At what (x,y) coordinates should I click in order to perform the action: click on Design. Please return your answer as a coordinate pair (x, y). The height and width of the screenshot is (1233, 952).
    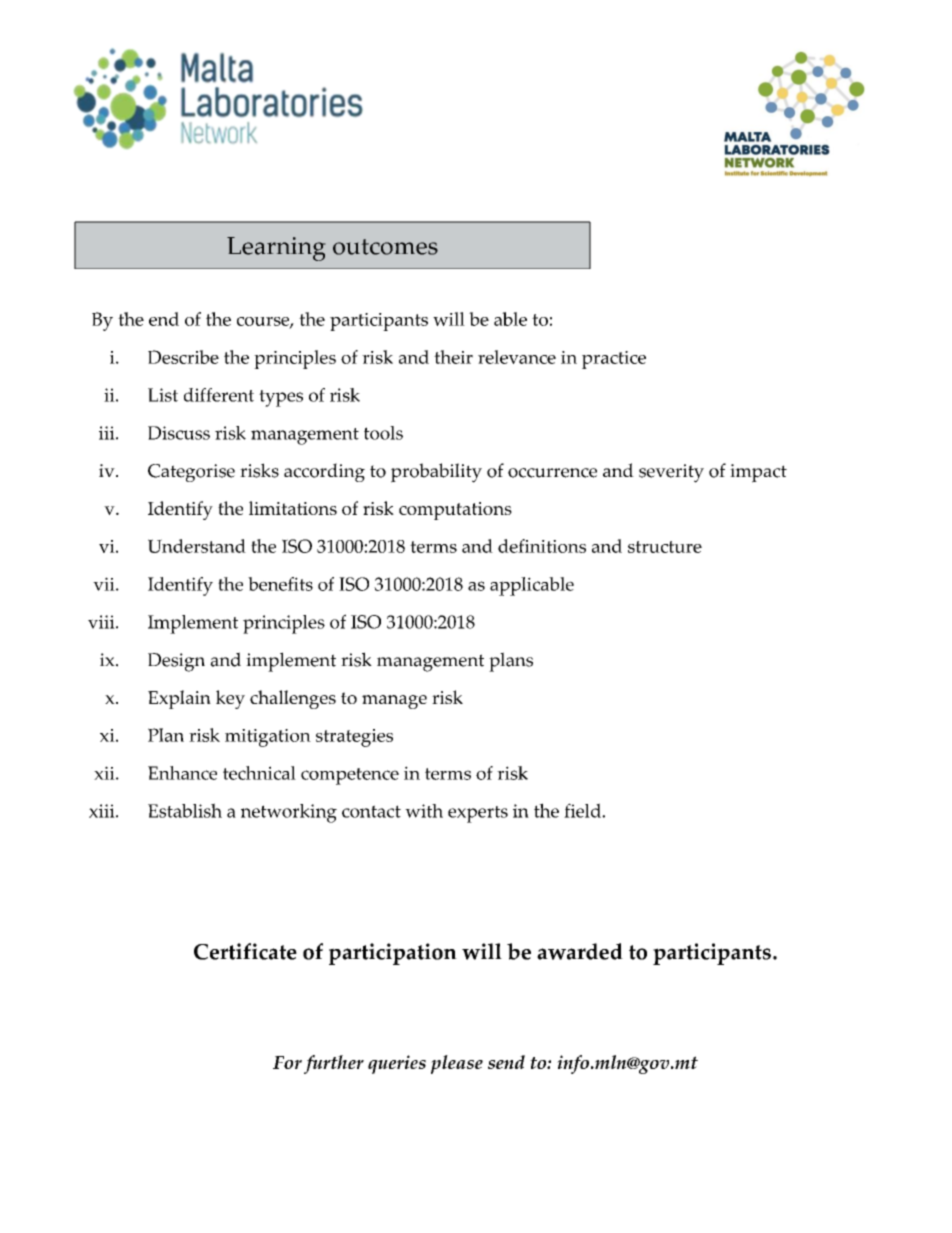
    Looking at the image, I should click on (176, 662).
